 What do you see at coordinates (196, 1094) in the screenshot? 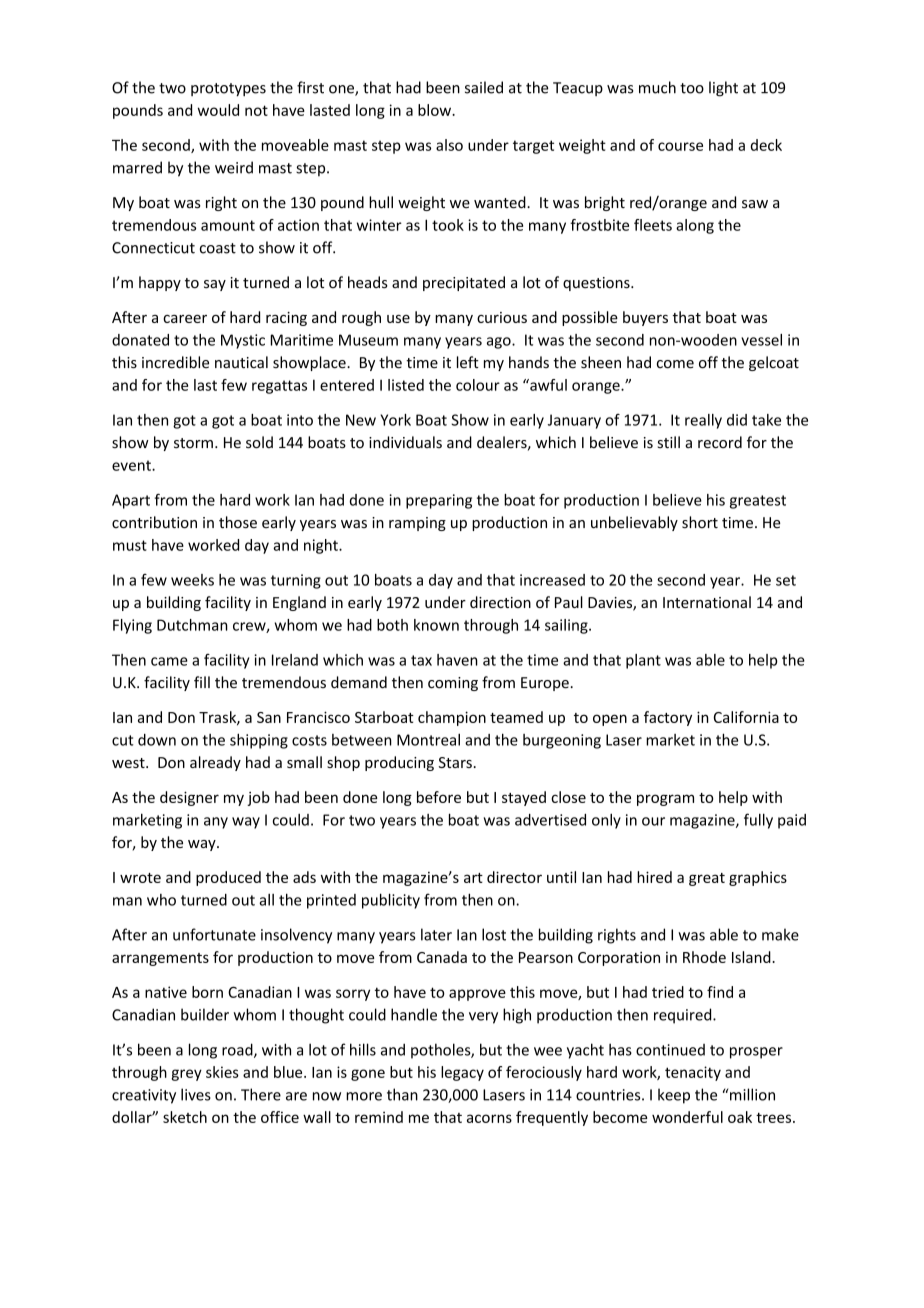
I see `lives` at bounding box center [196, 1094].
